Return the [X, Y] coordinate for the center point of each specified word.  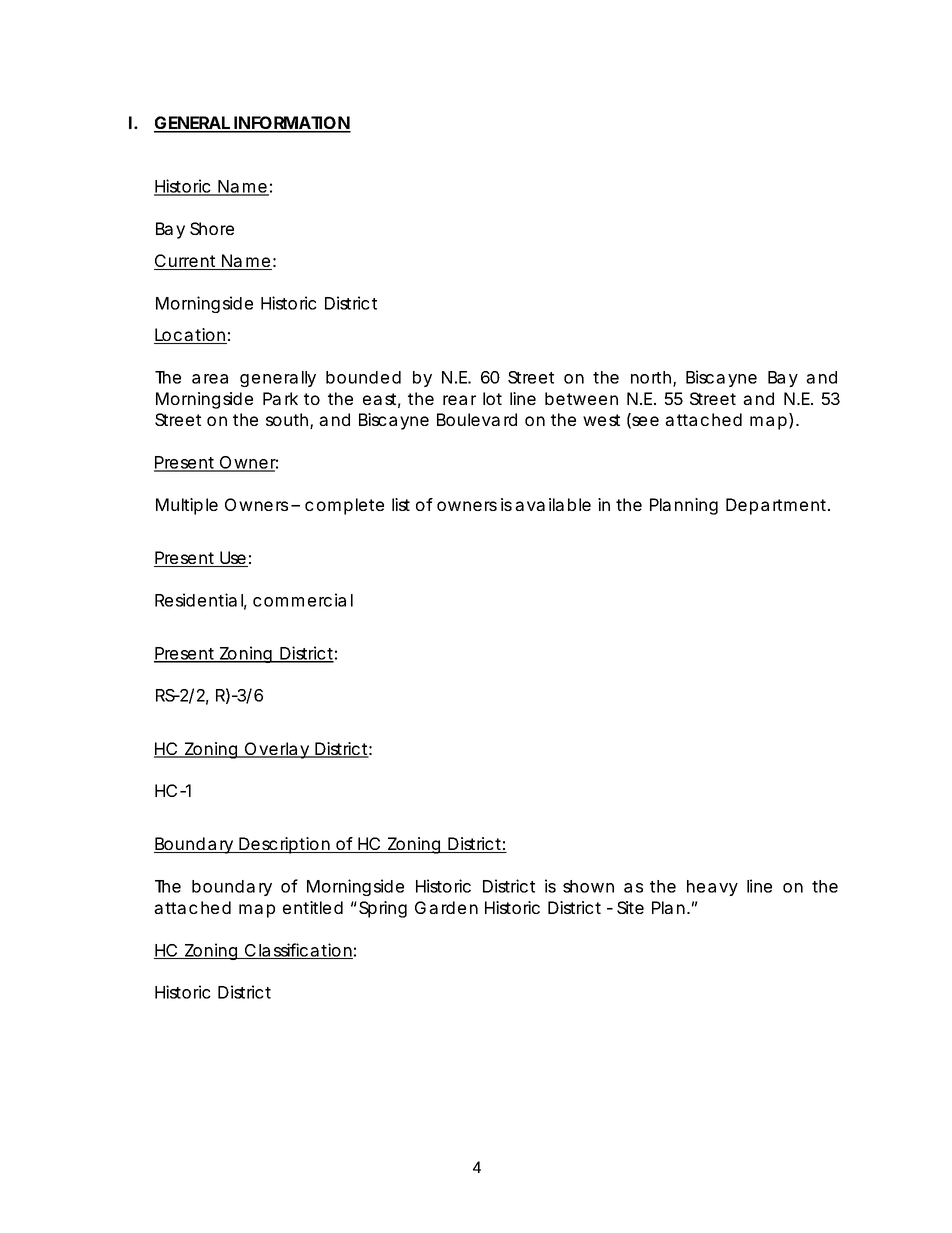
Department [777, 506]
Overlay [276, 750]
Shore [212, 228]
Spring [383, 909]
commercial [303, 600]
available [553, 504]
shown [588, 886]
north [651, 377]
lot [492, 398]
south [287, 419]
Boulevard [477, 419]
